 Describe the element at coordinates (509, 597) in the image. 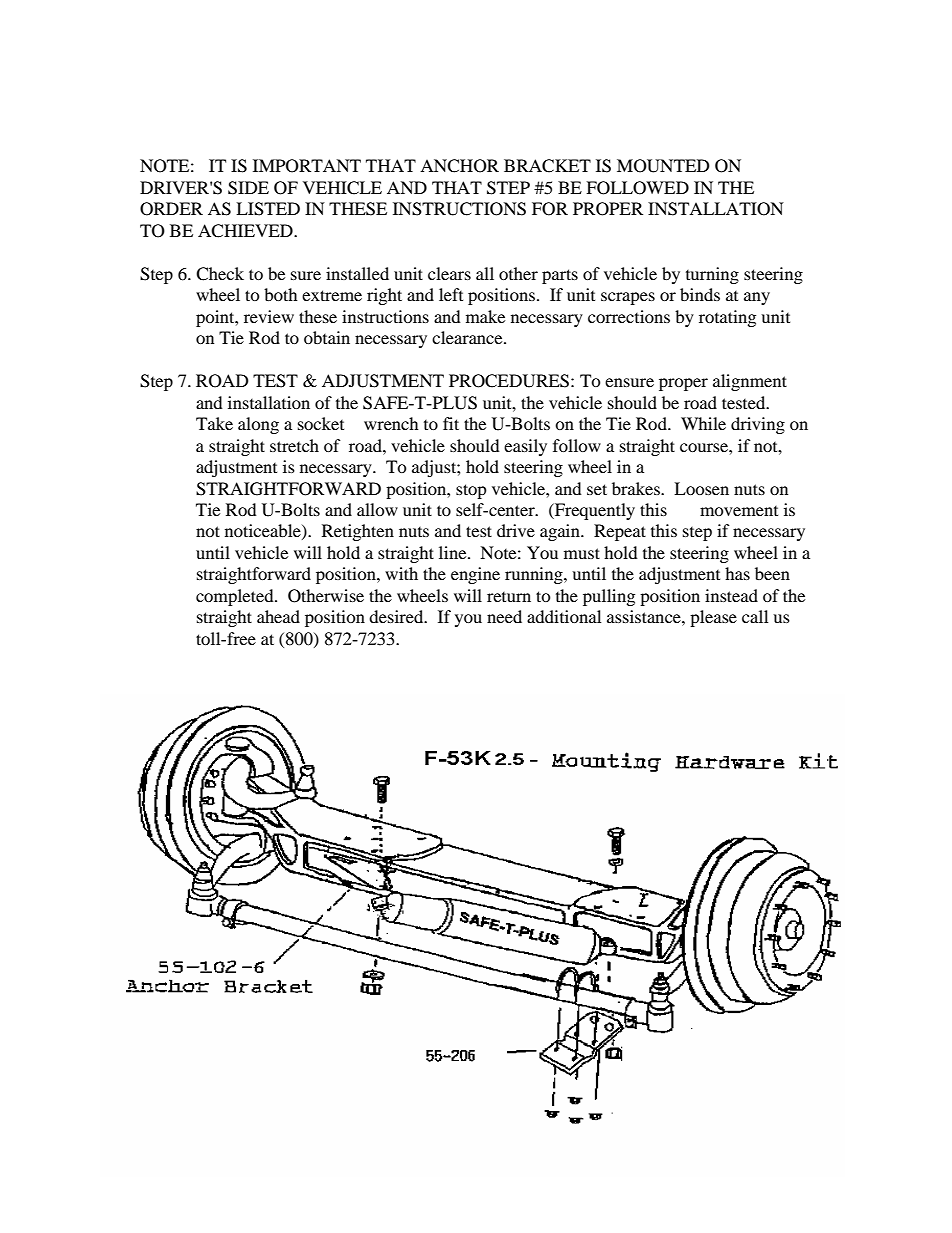

I see `return` at that location.
